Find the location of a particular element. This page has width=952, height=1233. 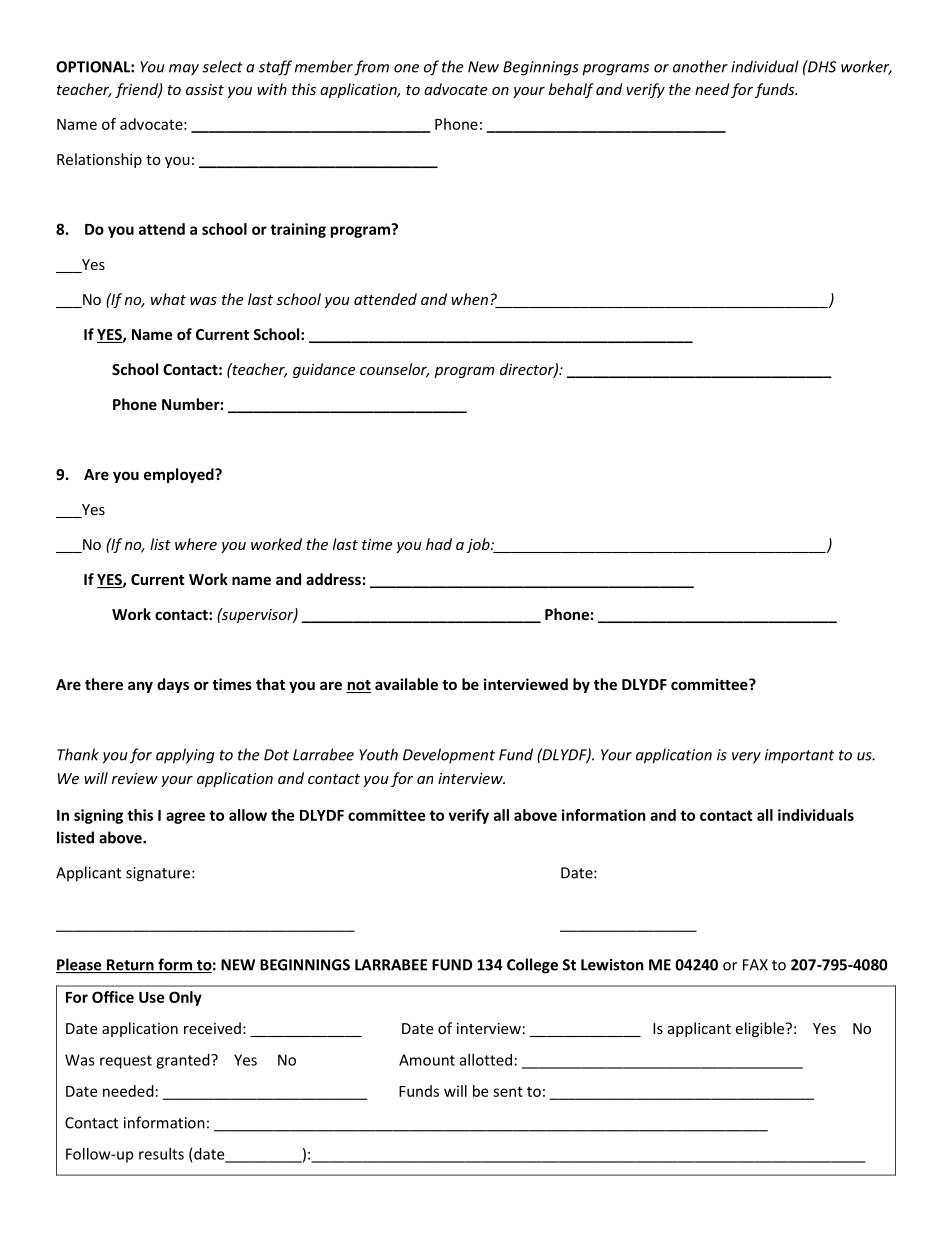

very is located at coordinates (746, 758).
